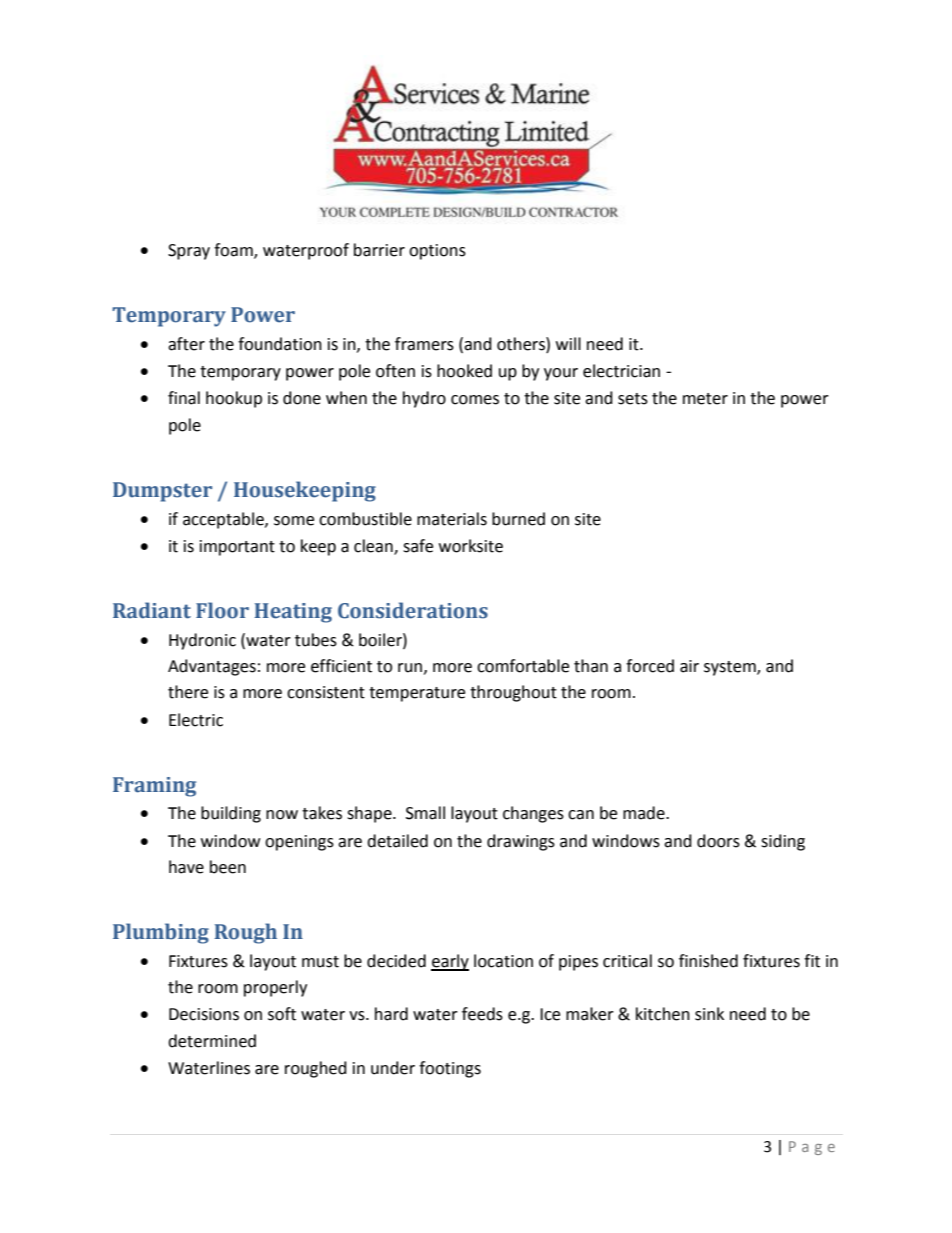  Describe the element at coordinates (731, 668) in the screenshot. I see `system` at that location.
